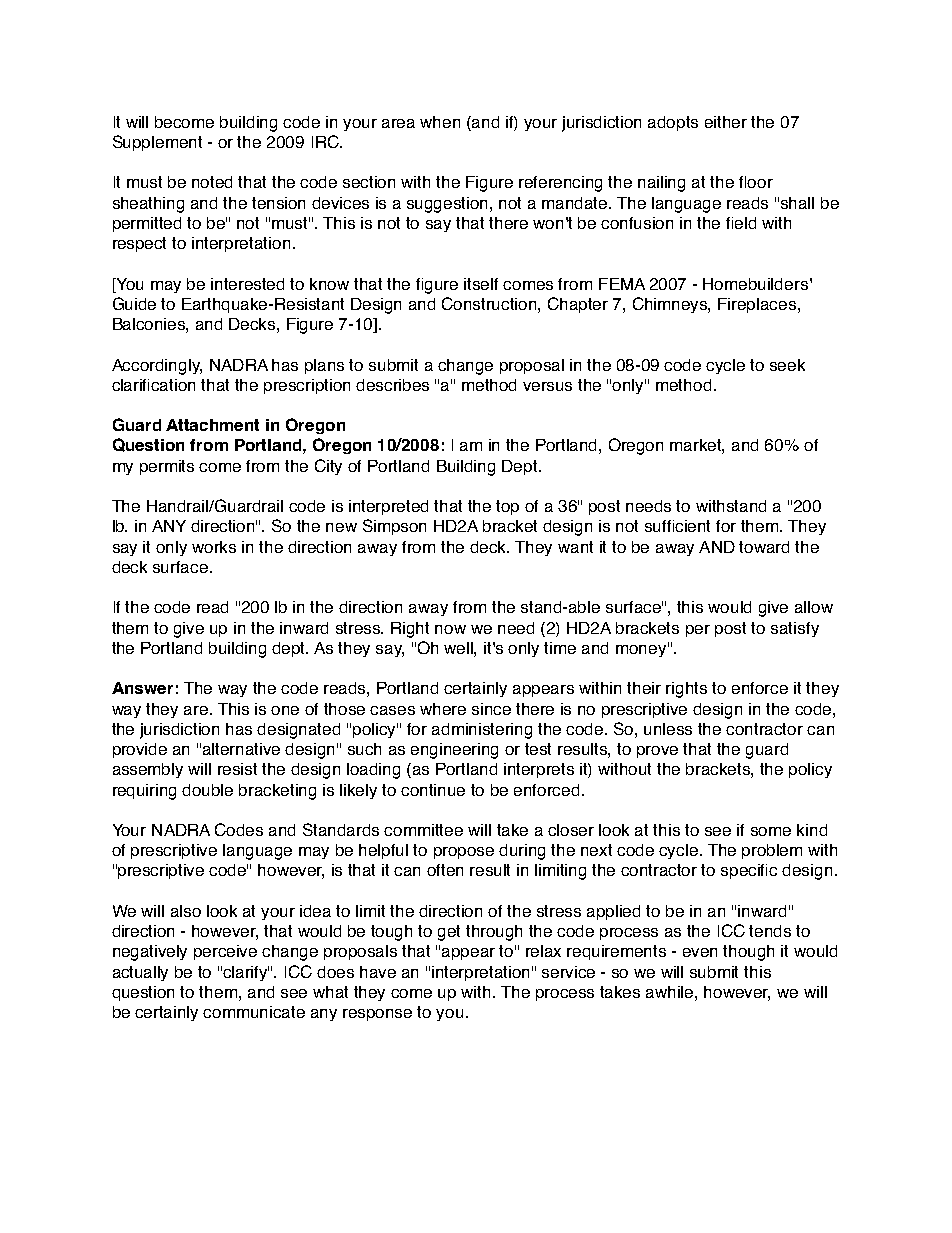 Image resolution: width=952 pixels, height=1233 pixels. I want to click on clarify, so click(246, 973).
